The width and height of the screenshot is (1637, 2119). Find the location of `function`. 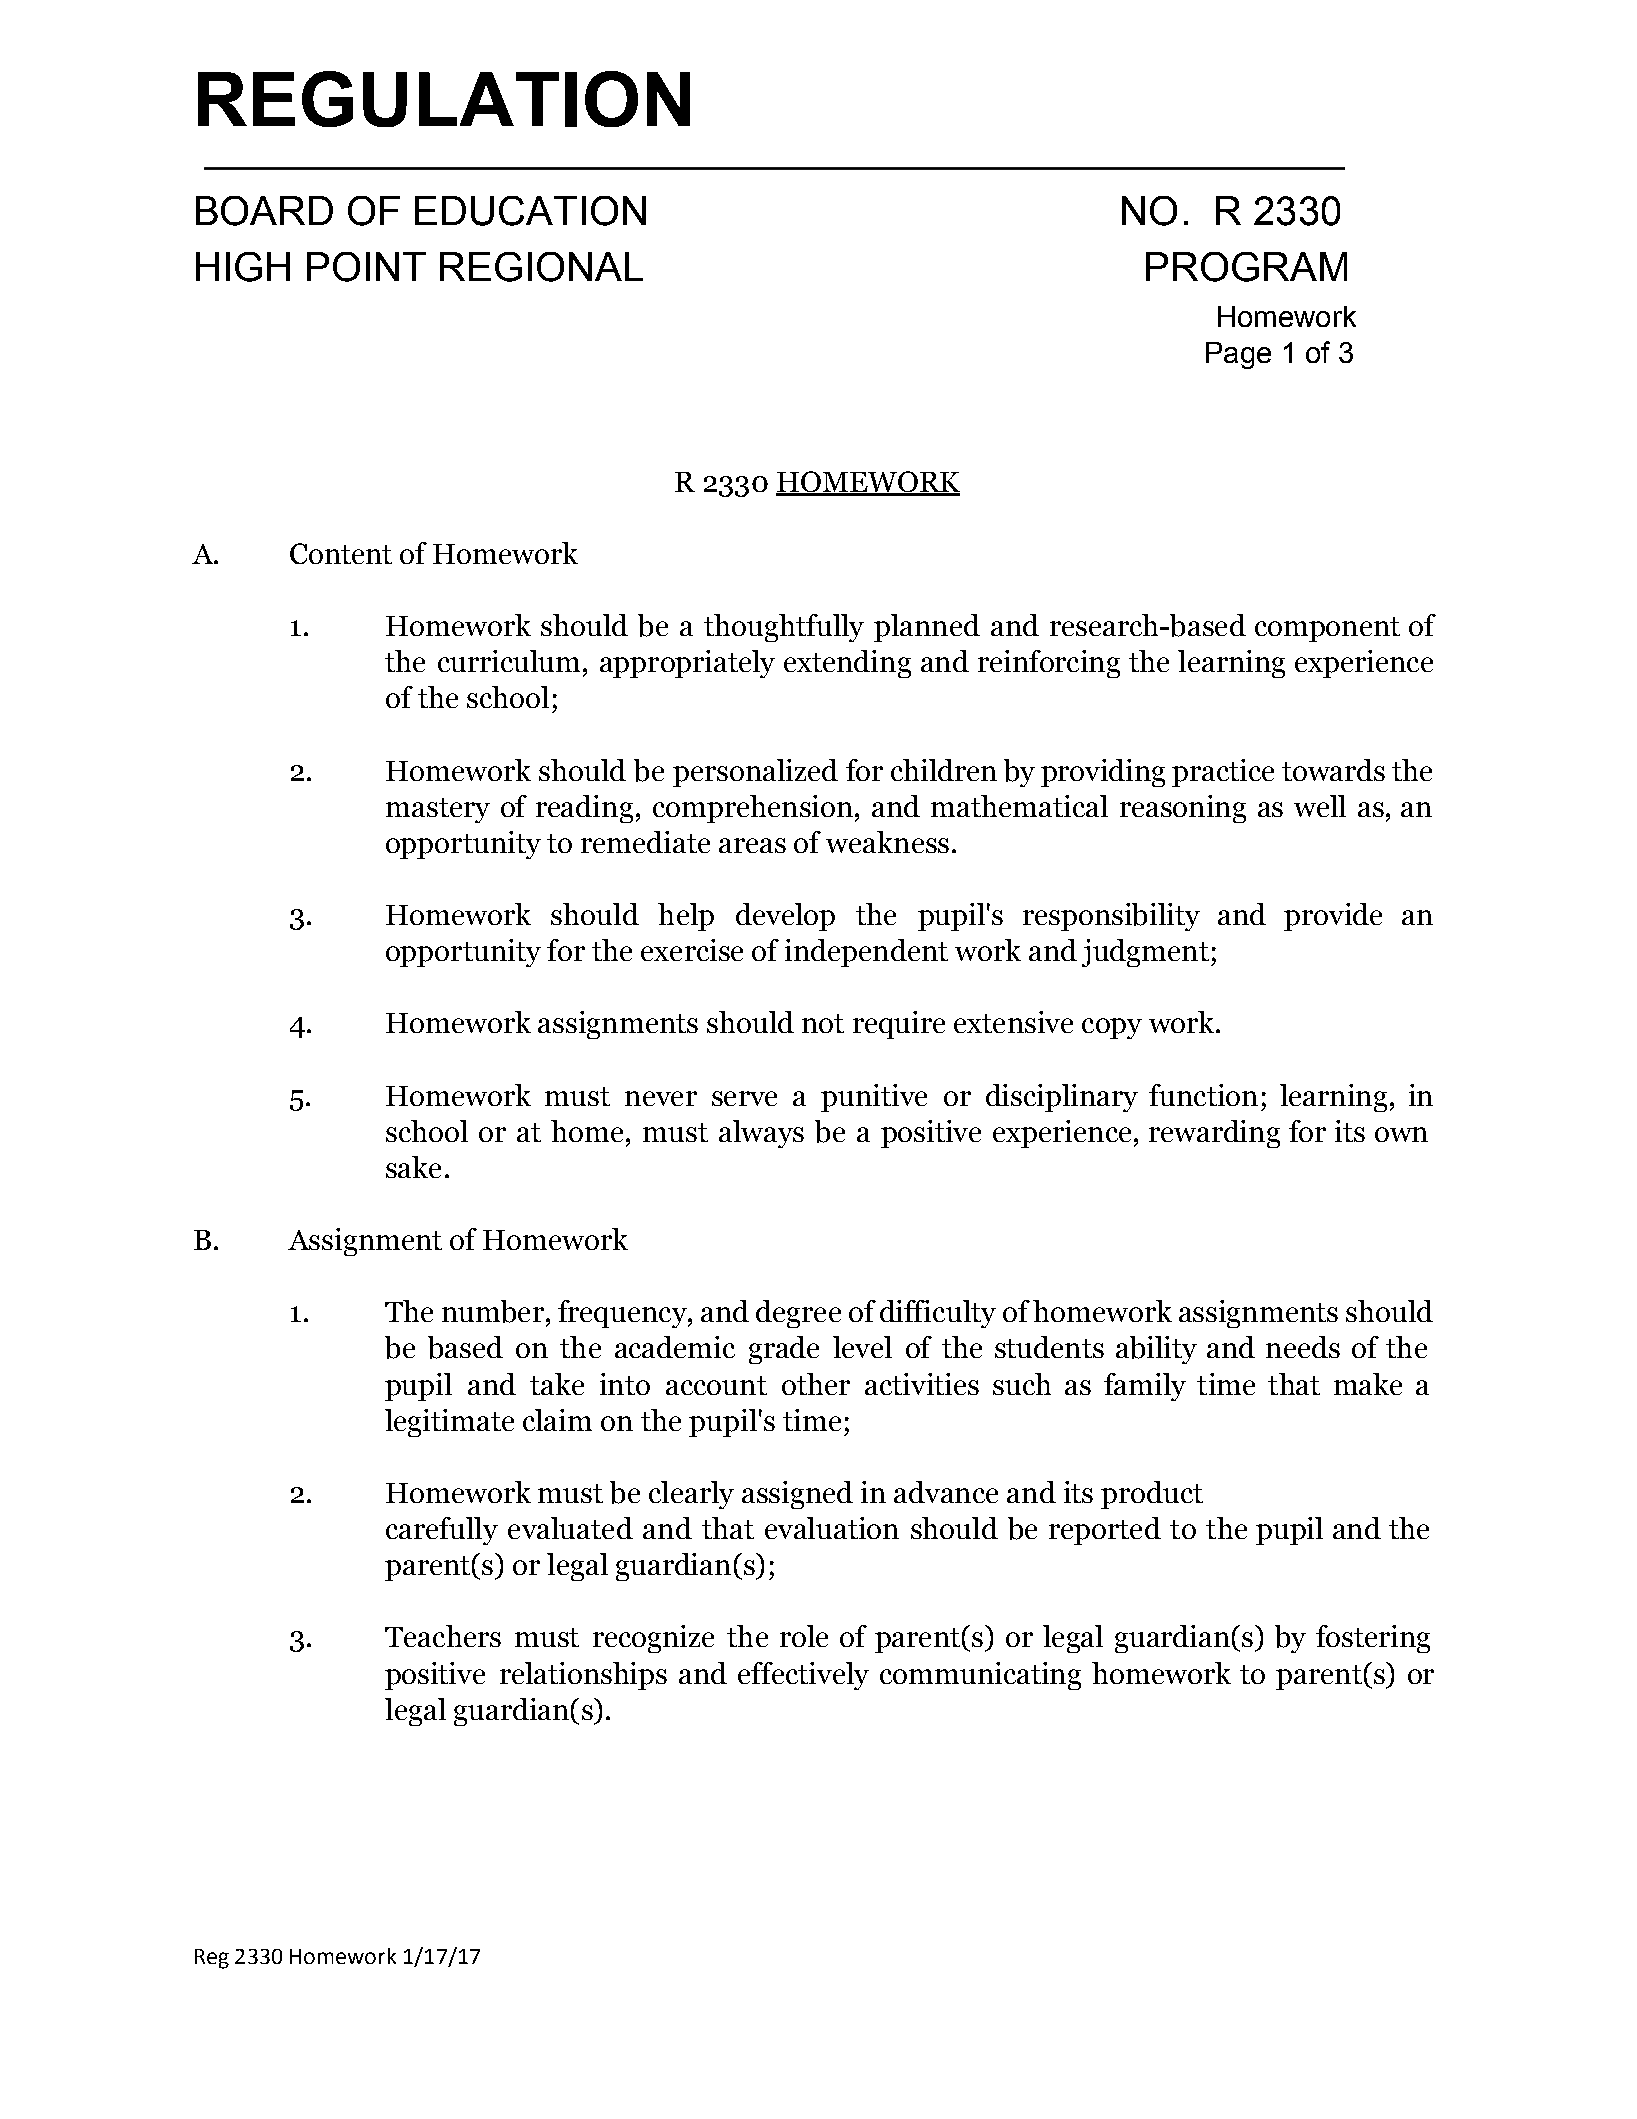

function is located at coordinates (1203, 1095).
